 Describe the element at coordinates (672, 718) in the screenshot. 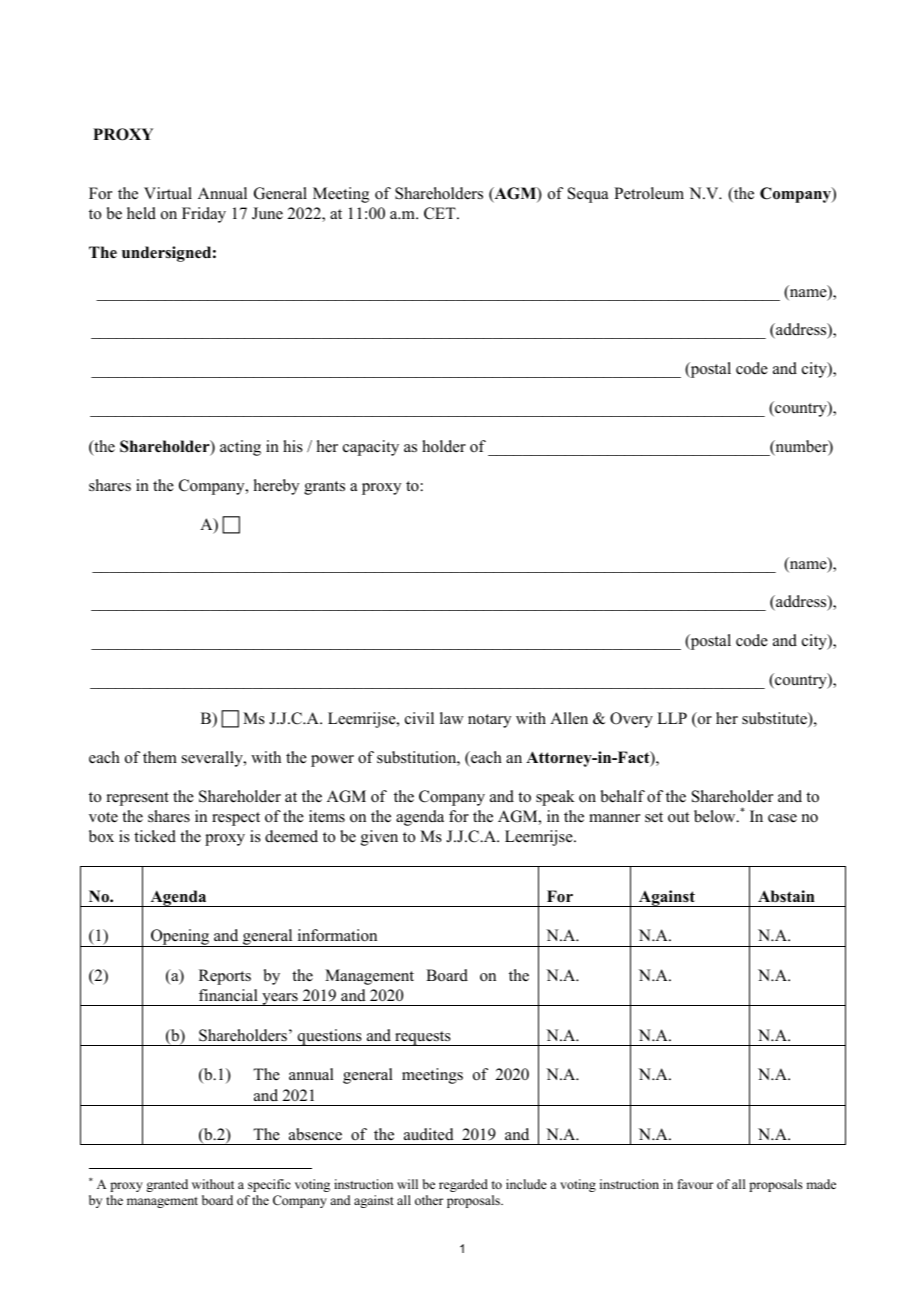

I see `LLP` at that location.
